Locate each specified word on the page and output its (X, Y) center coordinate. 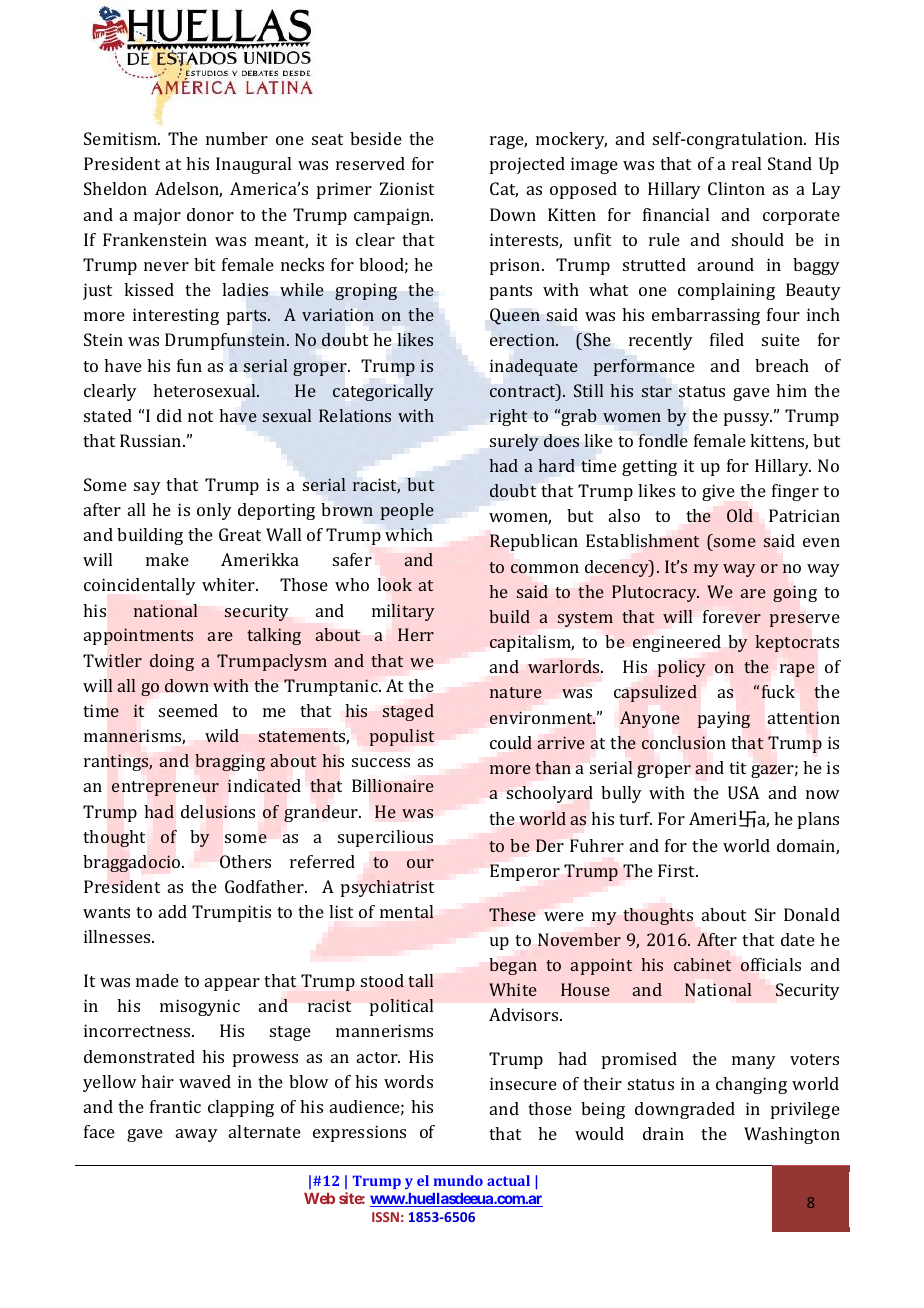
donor (210, 214)
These (512, 914)
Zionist (407, 188)
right (508, 417)
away (197, 1135)
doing (172, 662)
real (746, 163)
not (200, 416)
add (173, 911)
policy (682, 668)
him (791, 390)
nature (516, 692)
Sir (765, 914)
